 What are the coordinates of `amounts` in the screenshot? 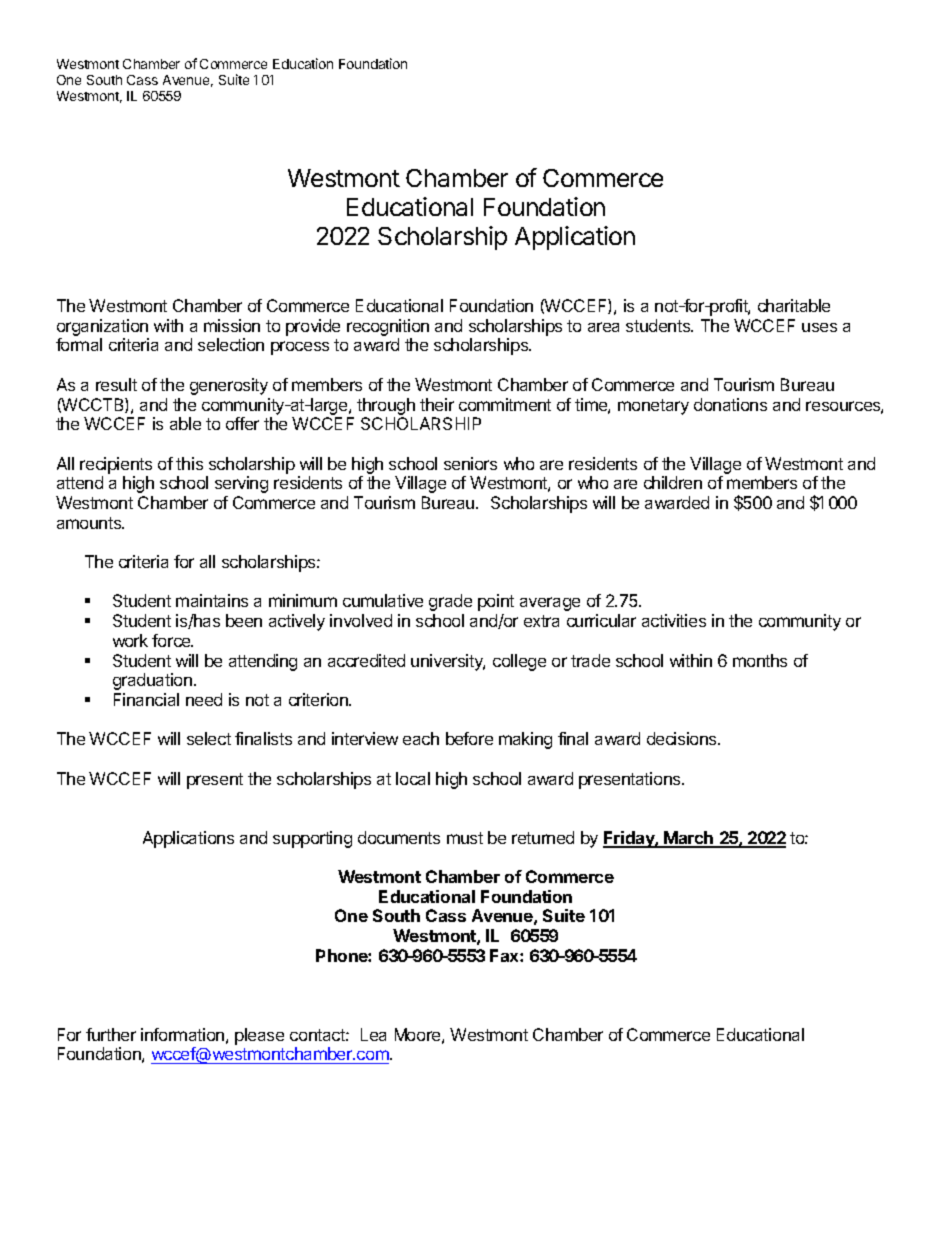 It's located at (90, 523).
